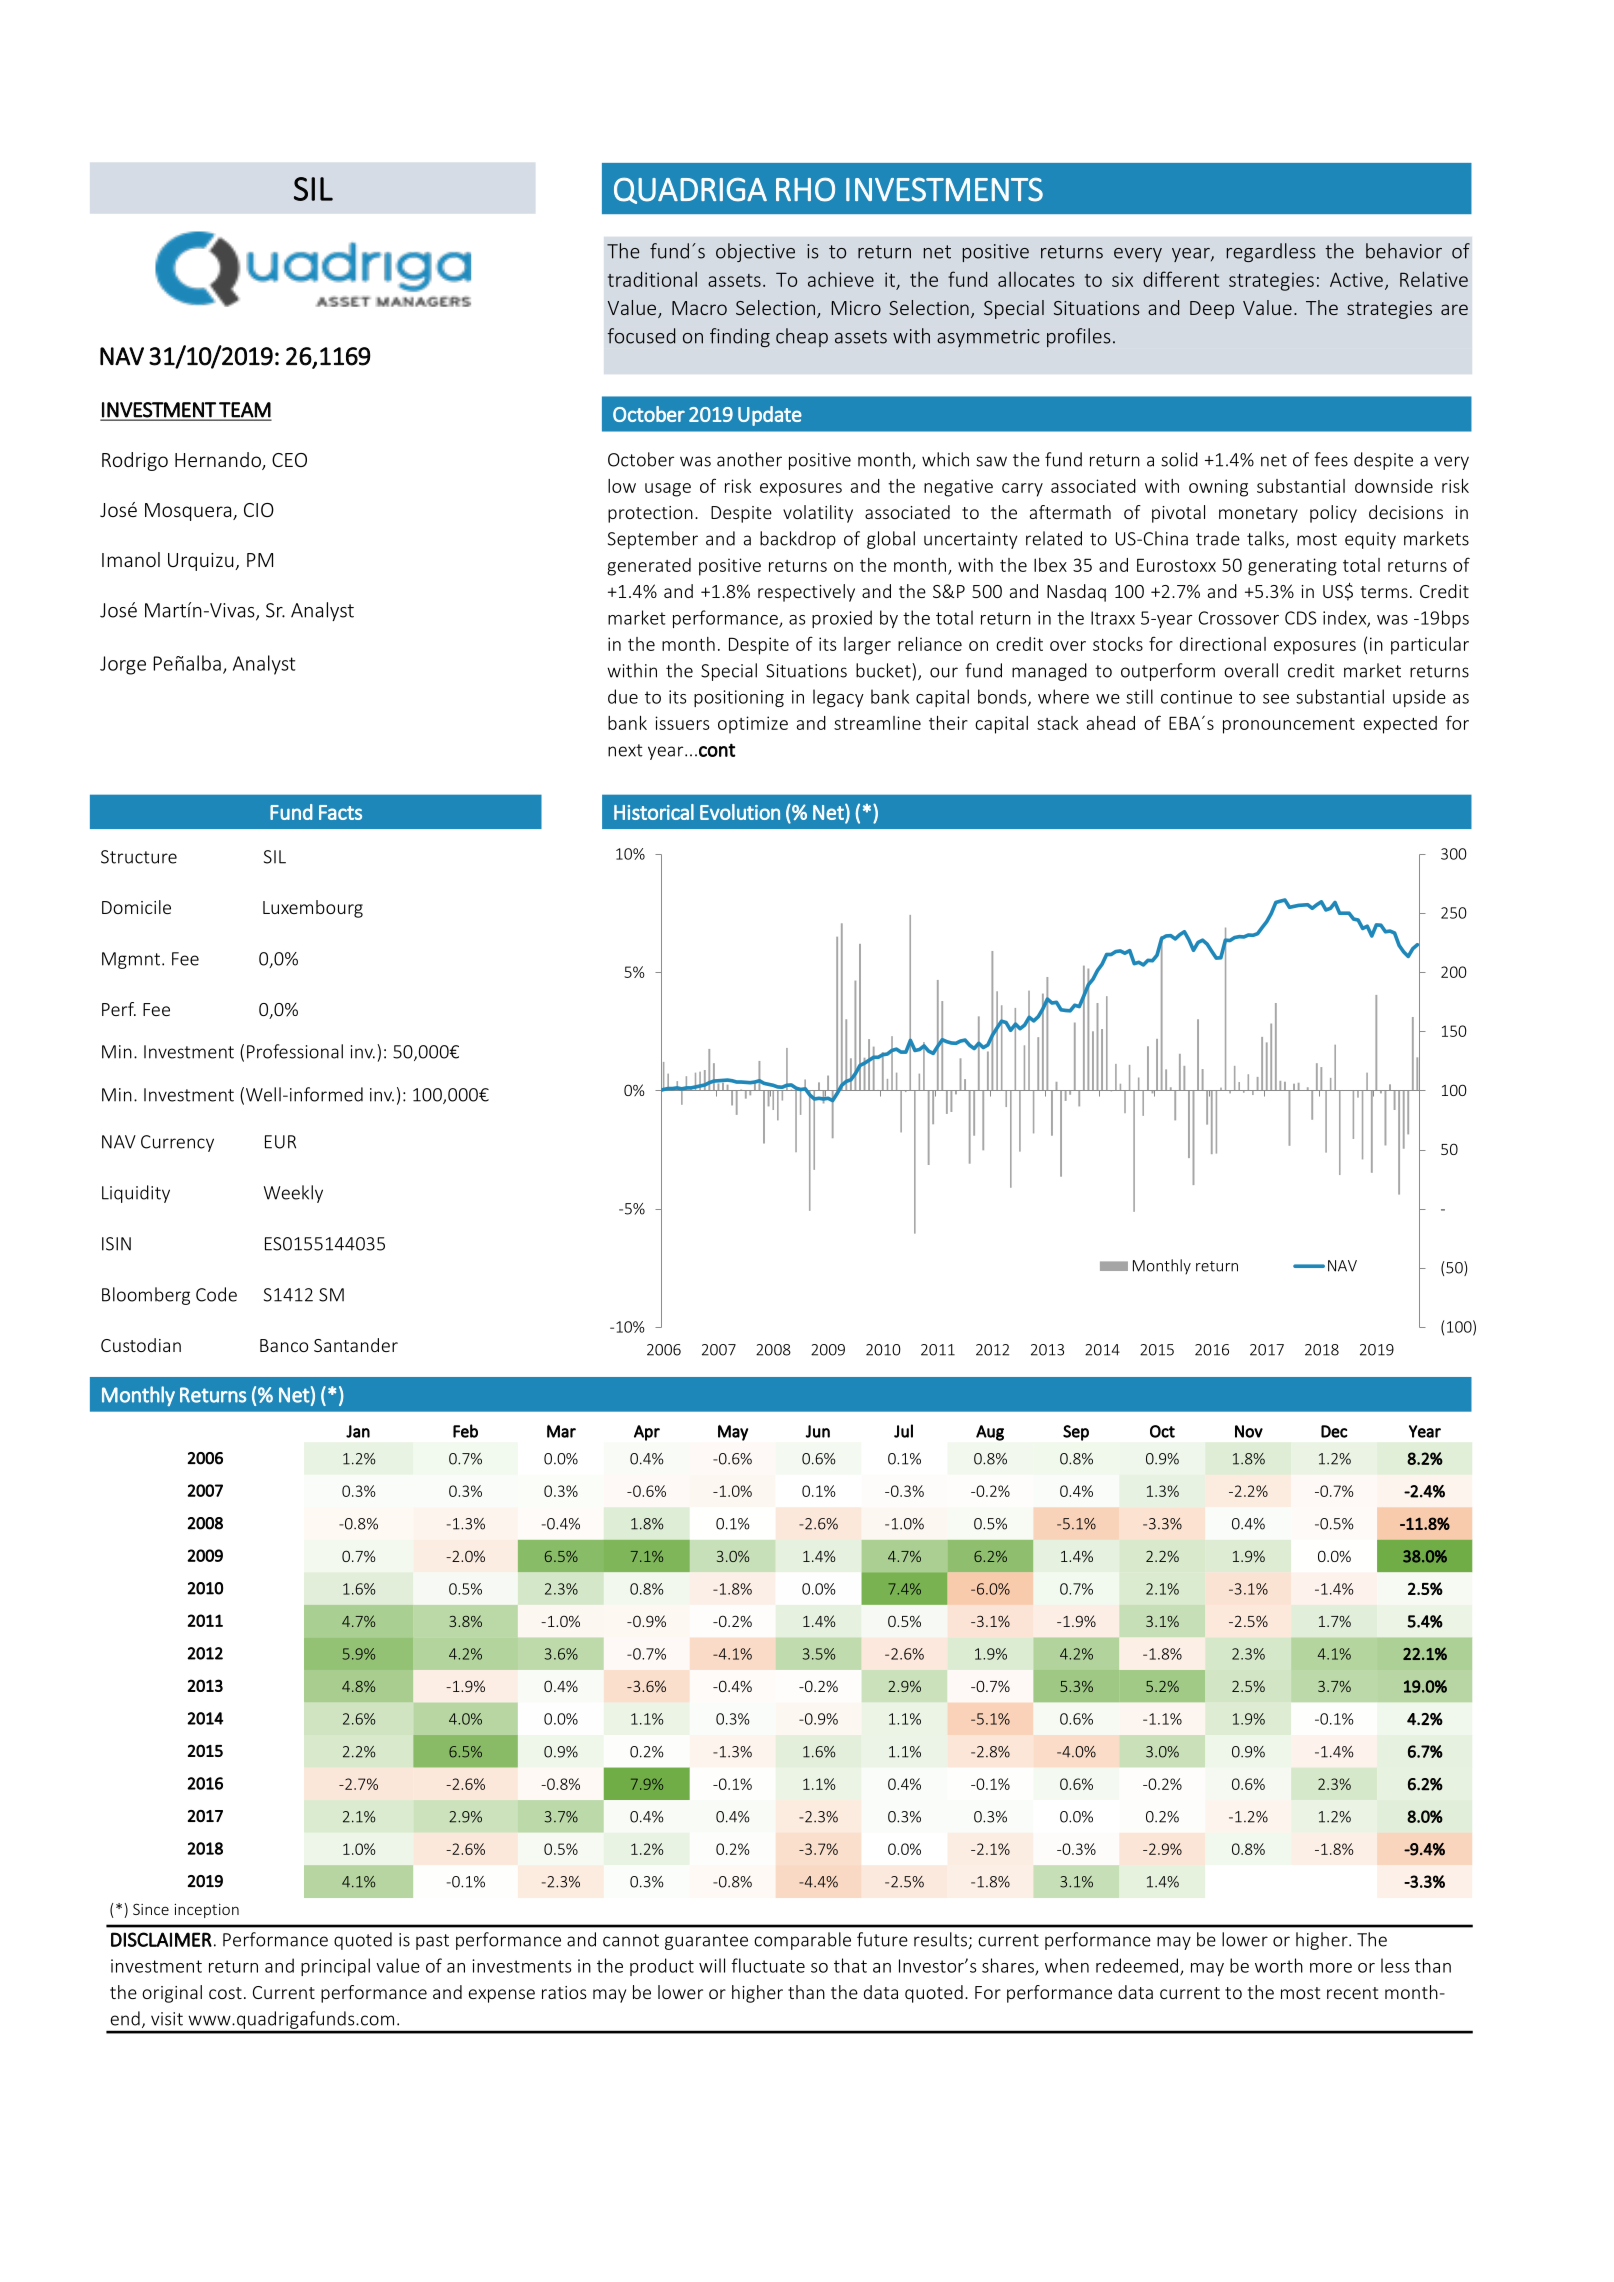 Image resolution: width=1614 pixels, height=2282 pixels. Describe the element at coordinates (740, 812) in the screenshot. I see `Evolution` at that location.
